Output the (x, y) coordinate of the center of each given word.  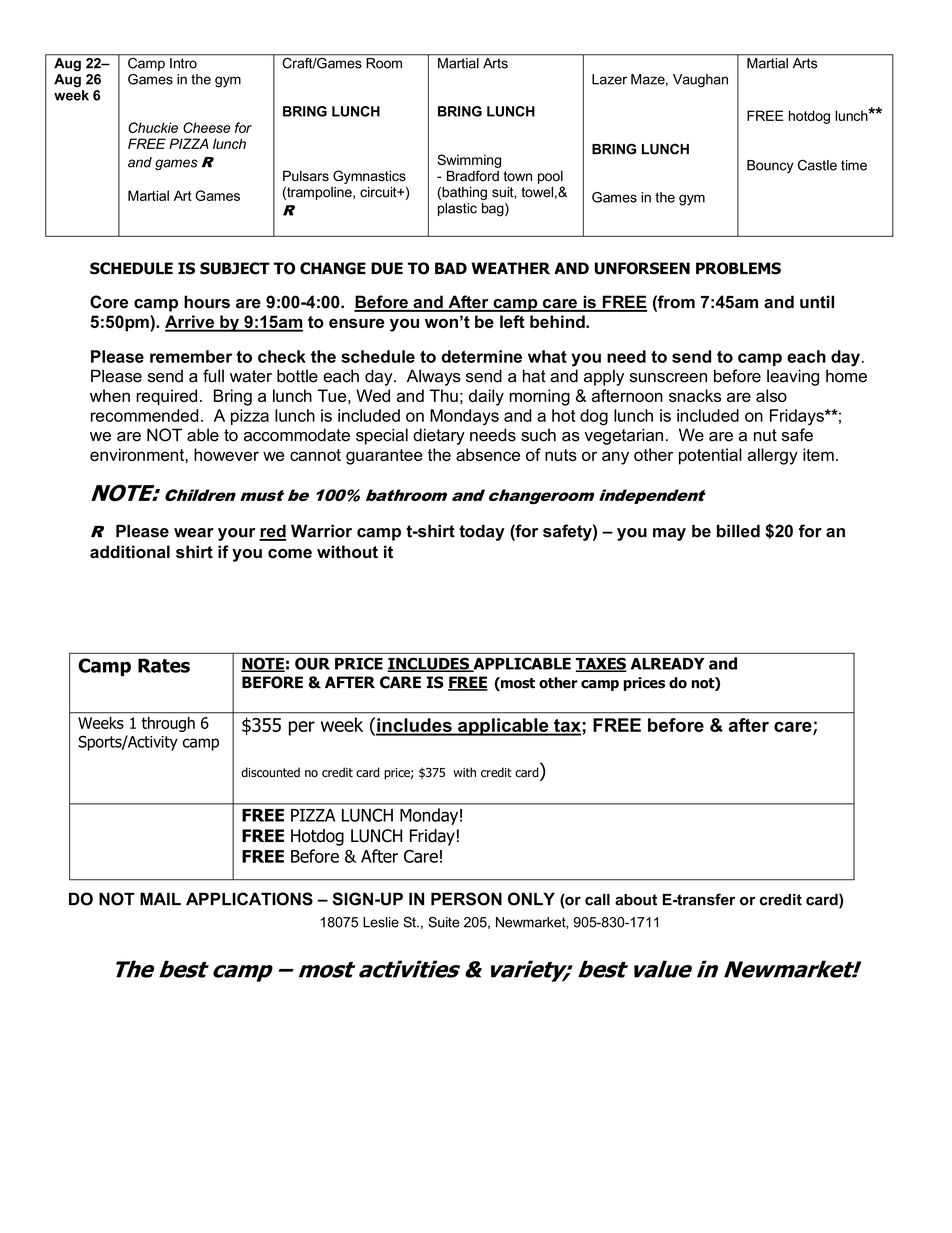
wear (194, 533)
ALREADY (667, 664)
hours (207, 302)
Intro (183, 63)
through (168, 724)
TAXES (601, 664)
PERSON (466, 899)
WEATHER (510, 268)
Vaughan (700, 81)
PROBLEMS (738, 268)
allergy (773, 456)
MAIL (160, 898)
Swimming (469, 161)
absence (488, 454)
